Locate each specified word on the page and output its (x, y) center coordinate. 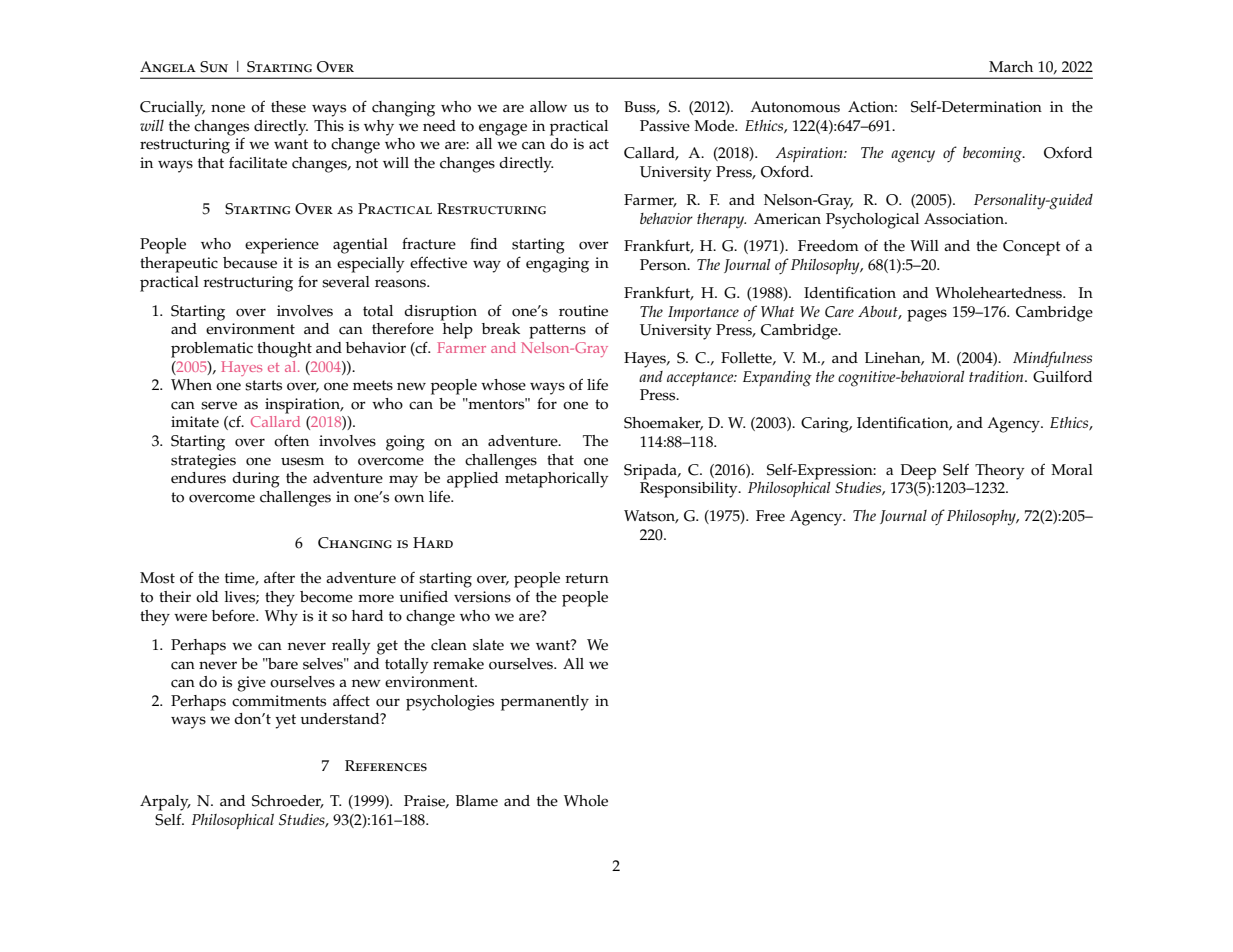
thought (284, 350)
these (288, 107)
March (1011, 67)
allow (548, 107)
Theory (1000, 472)
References (386, 766)
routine (583, 311)
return (587, 578)
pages (927, 315)
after (279, 578)
